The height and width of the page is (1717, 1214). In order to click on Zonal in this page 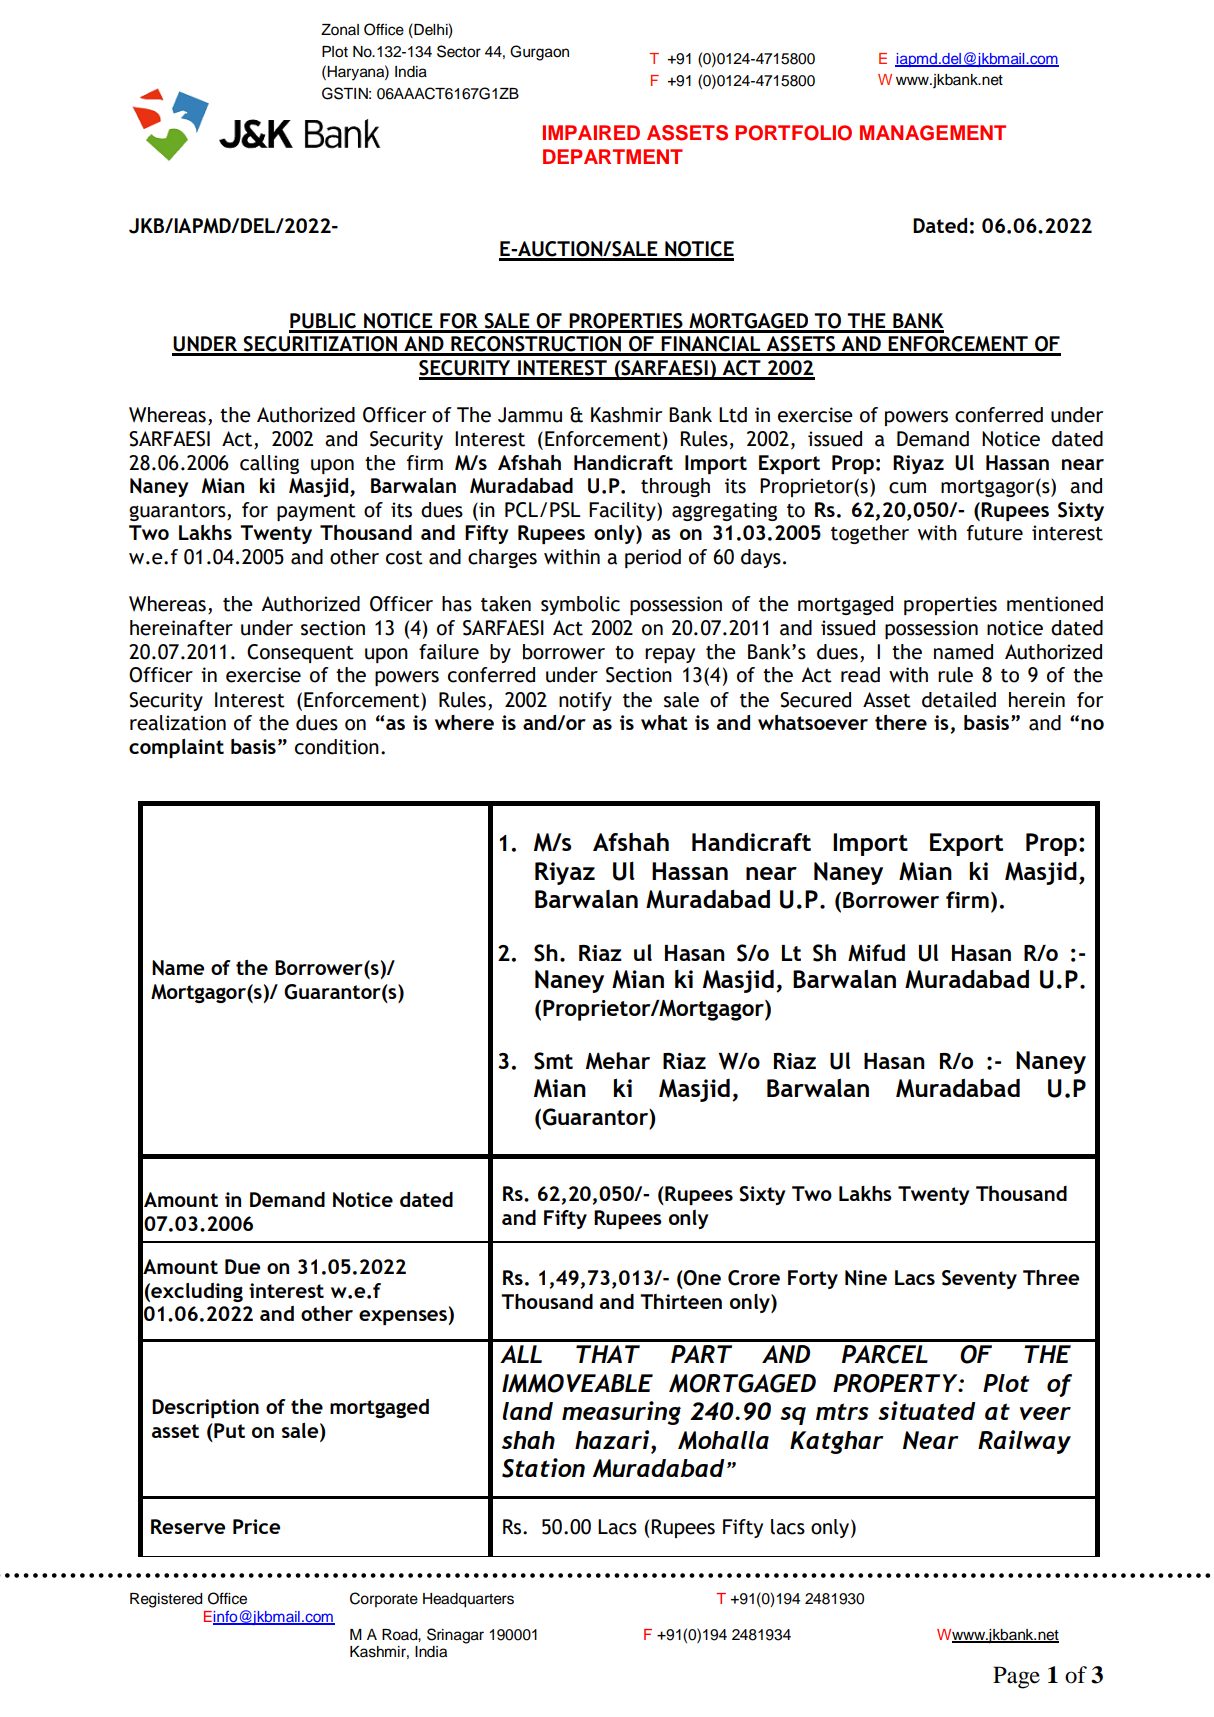, I will do `click(340, 30)`.
